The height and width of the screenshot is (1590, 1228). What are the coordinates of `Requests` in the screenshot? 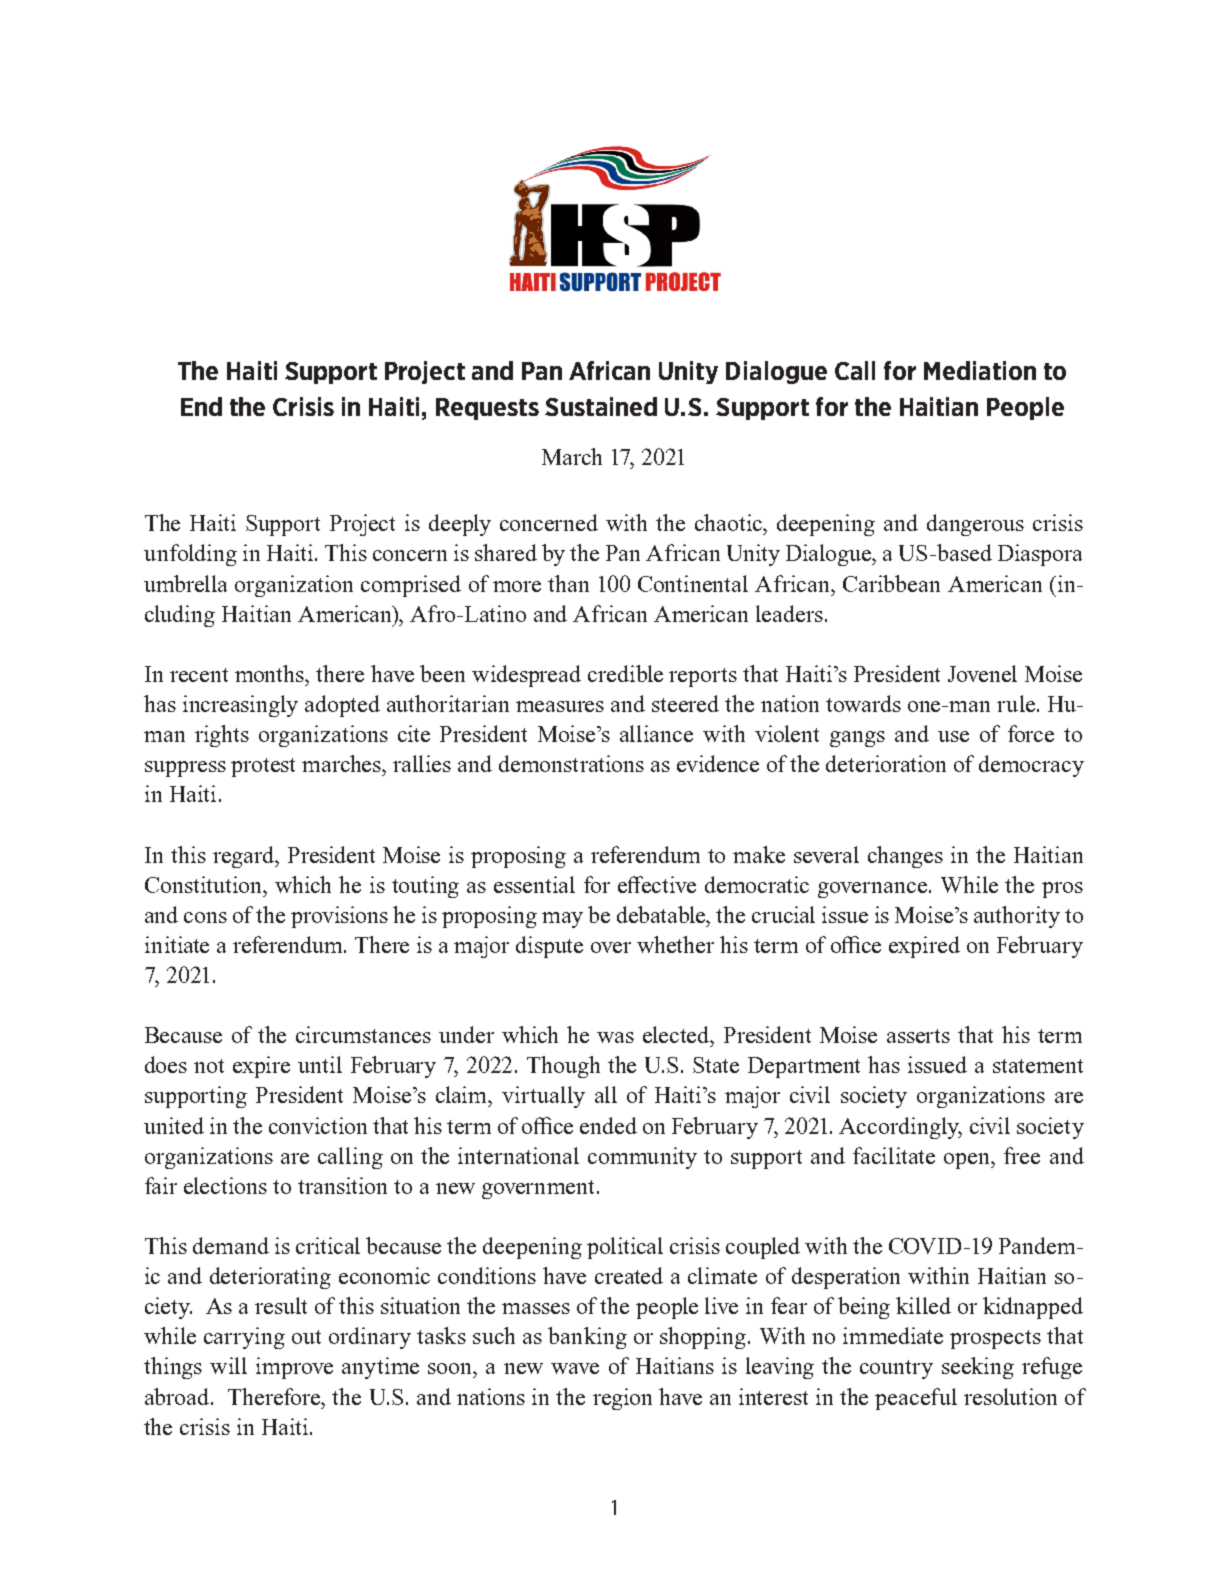 It's located at (487, 409).
